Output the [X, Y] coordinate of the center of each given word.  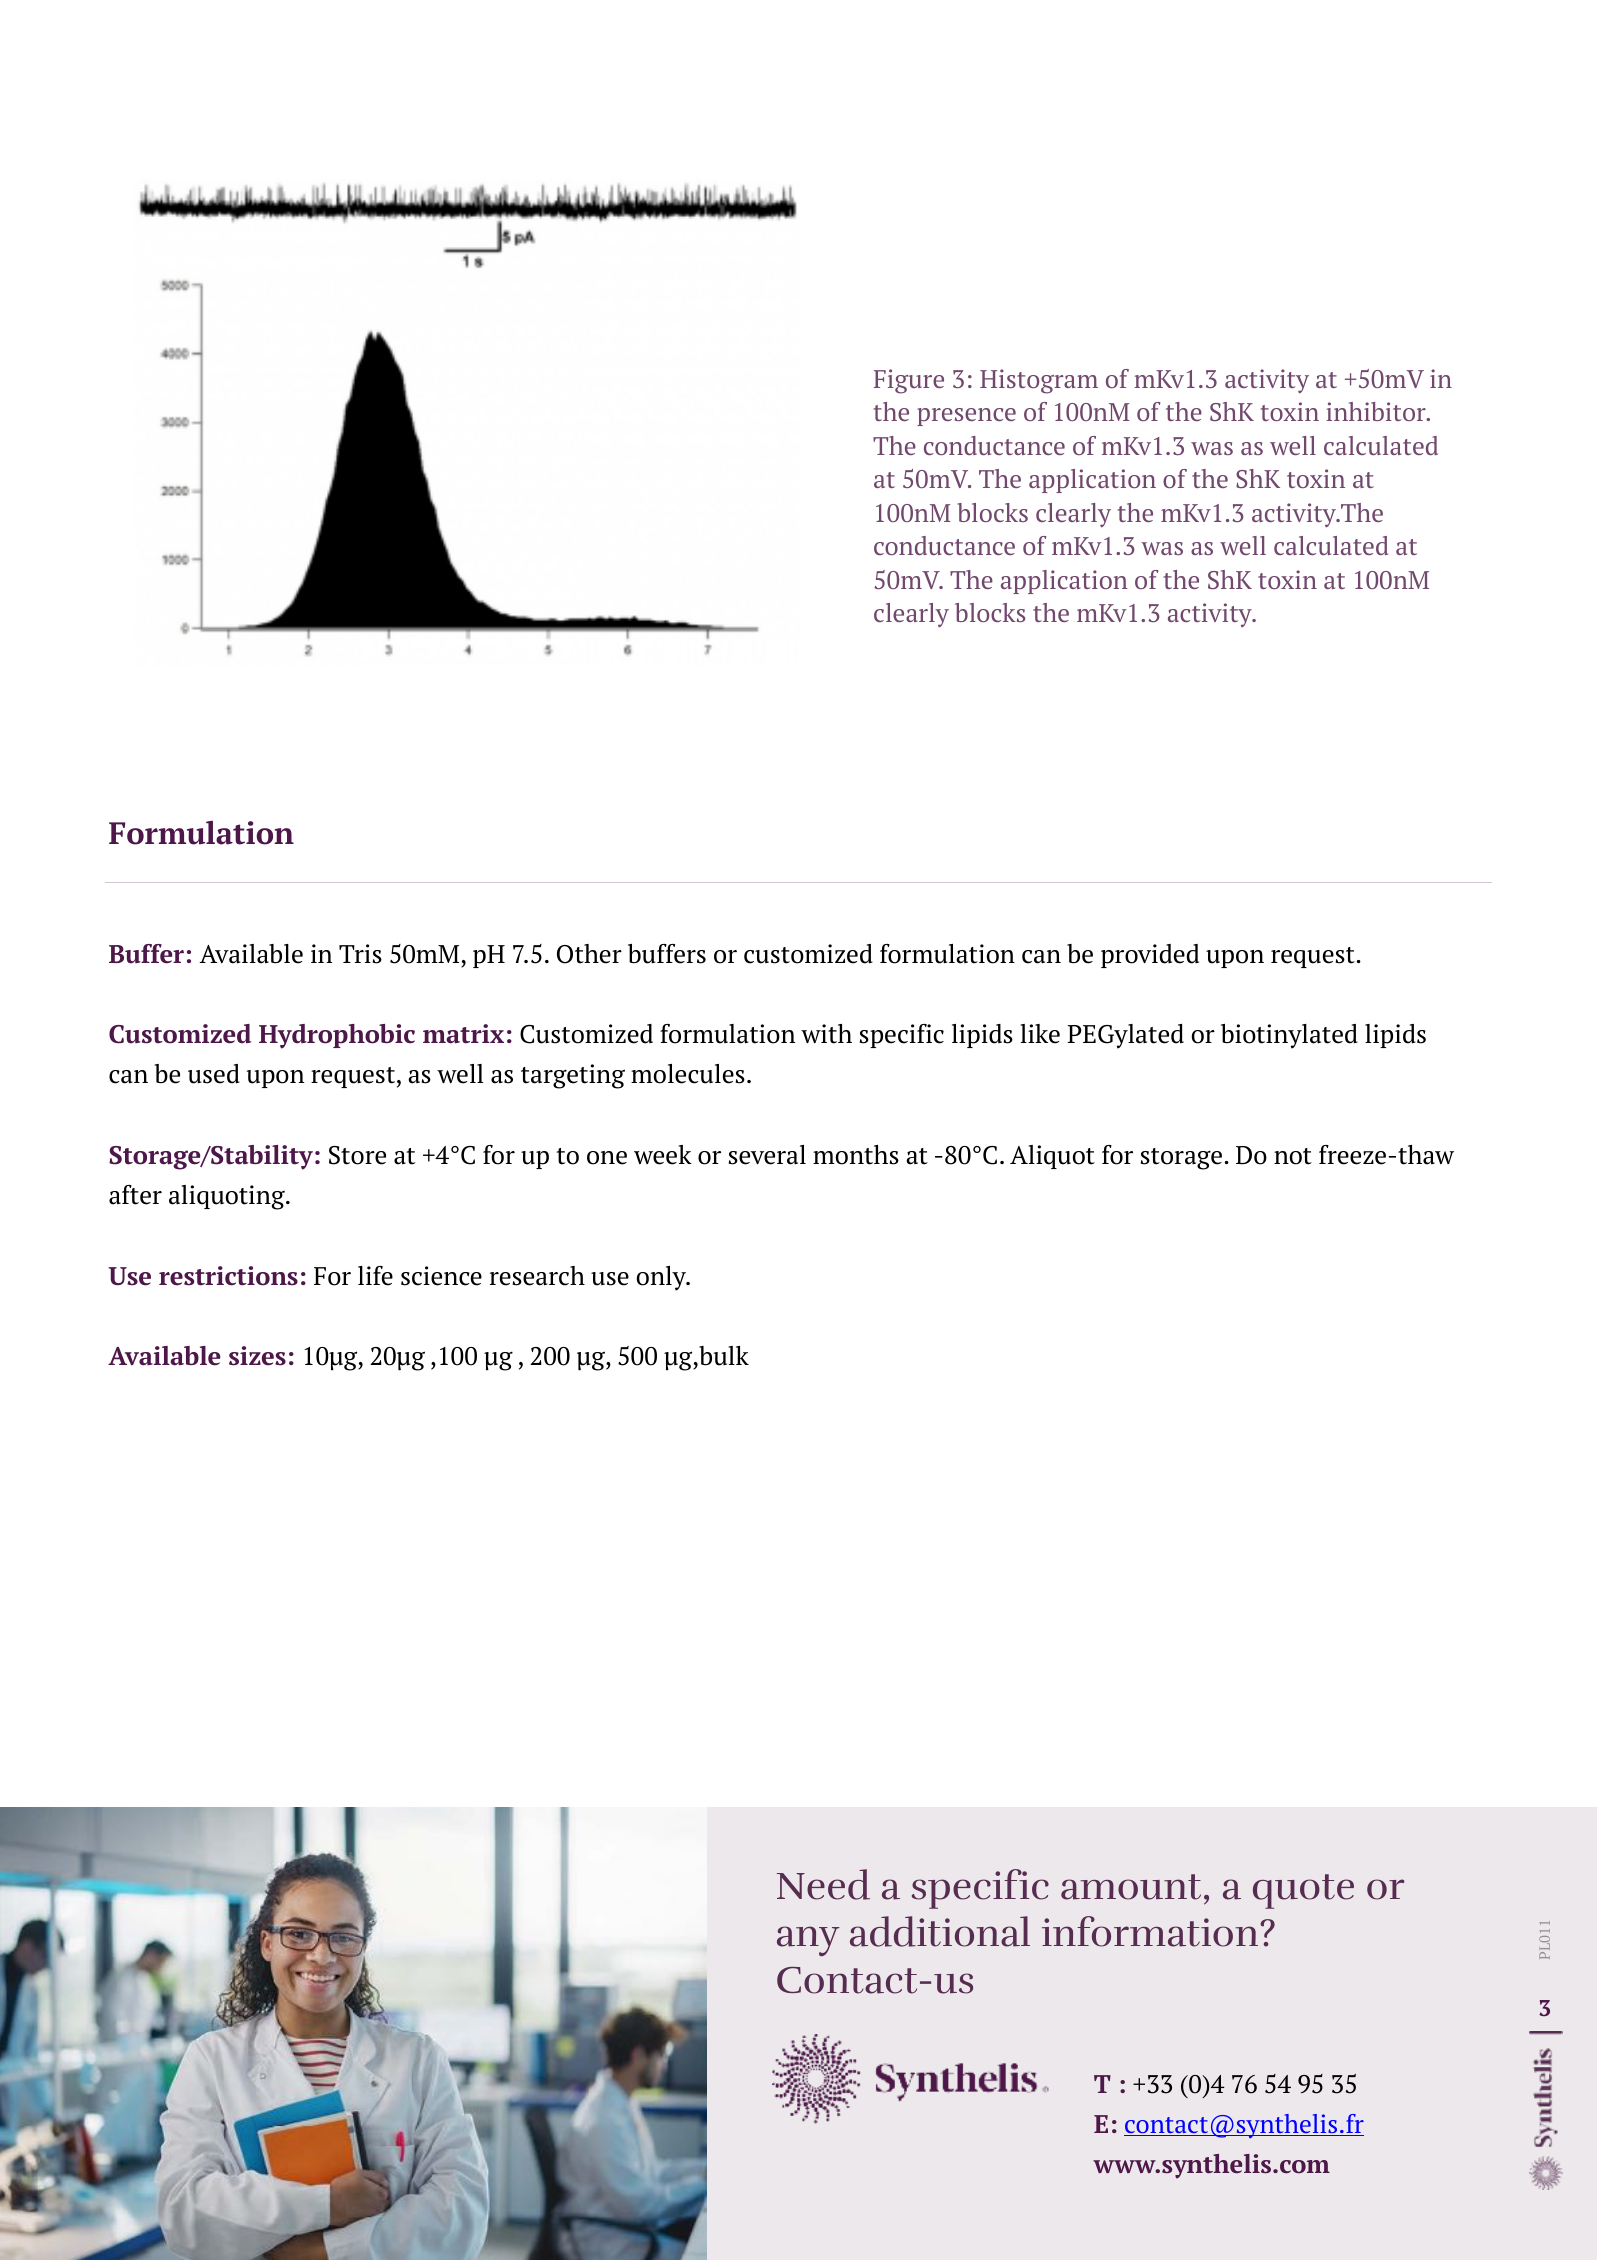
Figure [909, 381]
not [1293, 1156]
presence [966, 417]
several [767, 1155]
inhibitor [1377, 411]
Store [357, 1155]
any [808, 1941]
